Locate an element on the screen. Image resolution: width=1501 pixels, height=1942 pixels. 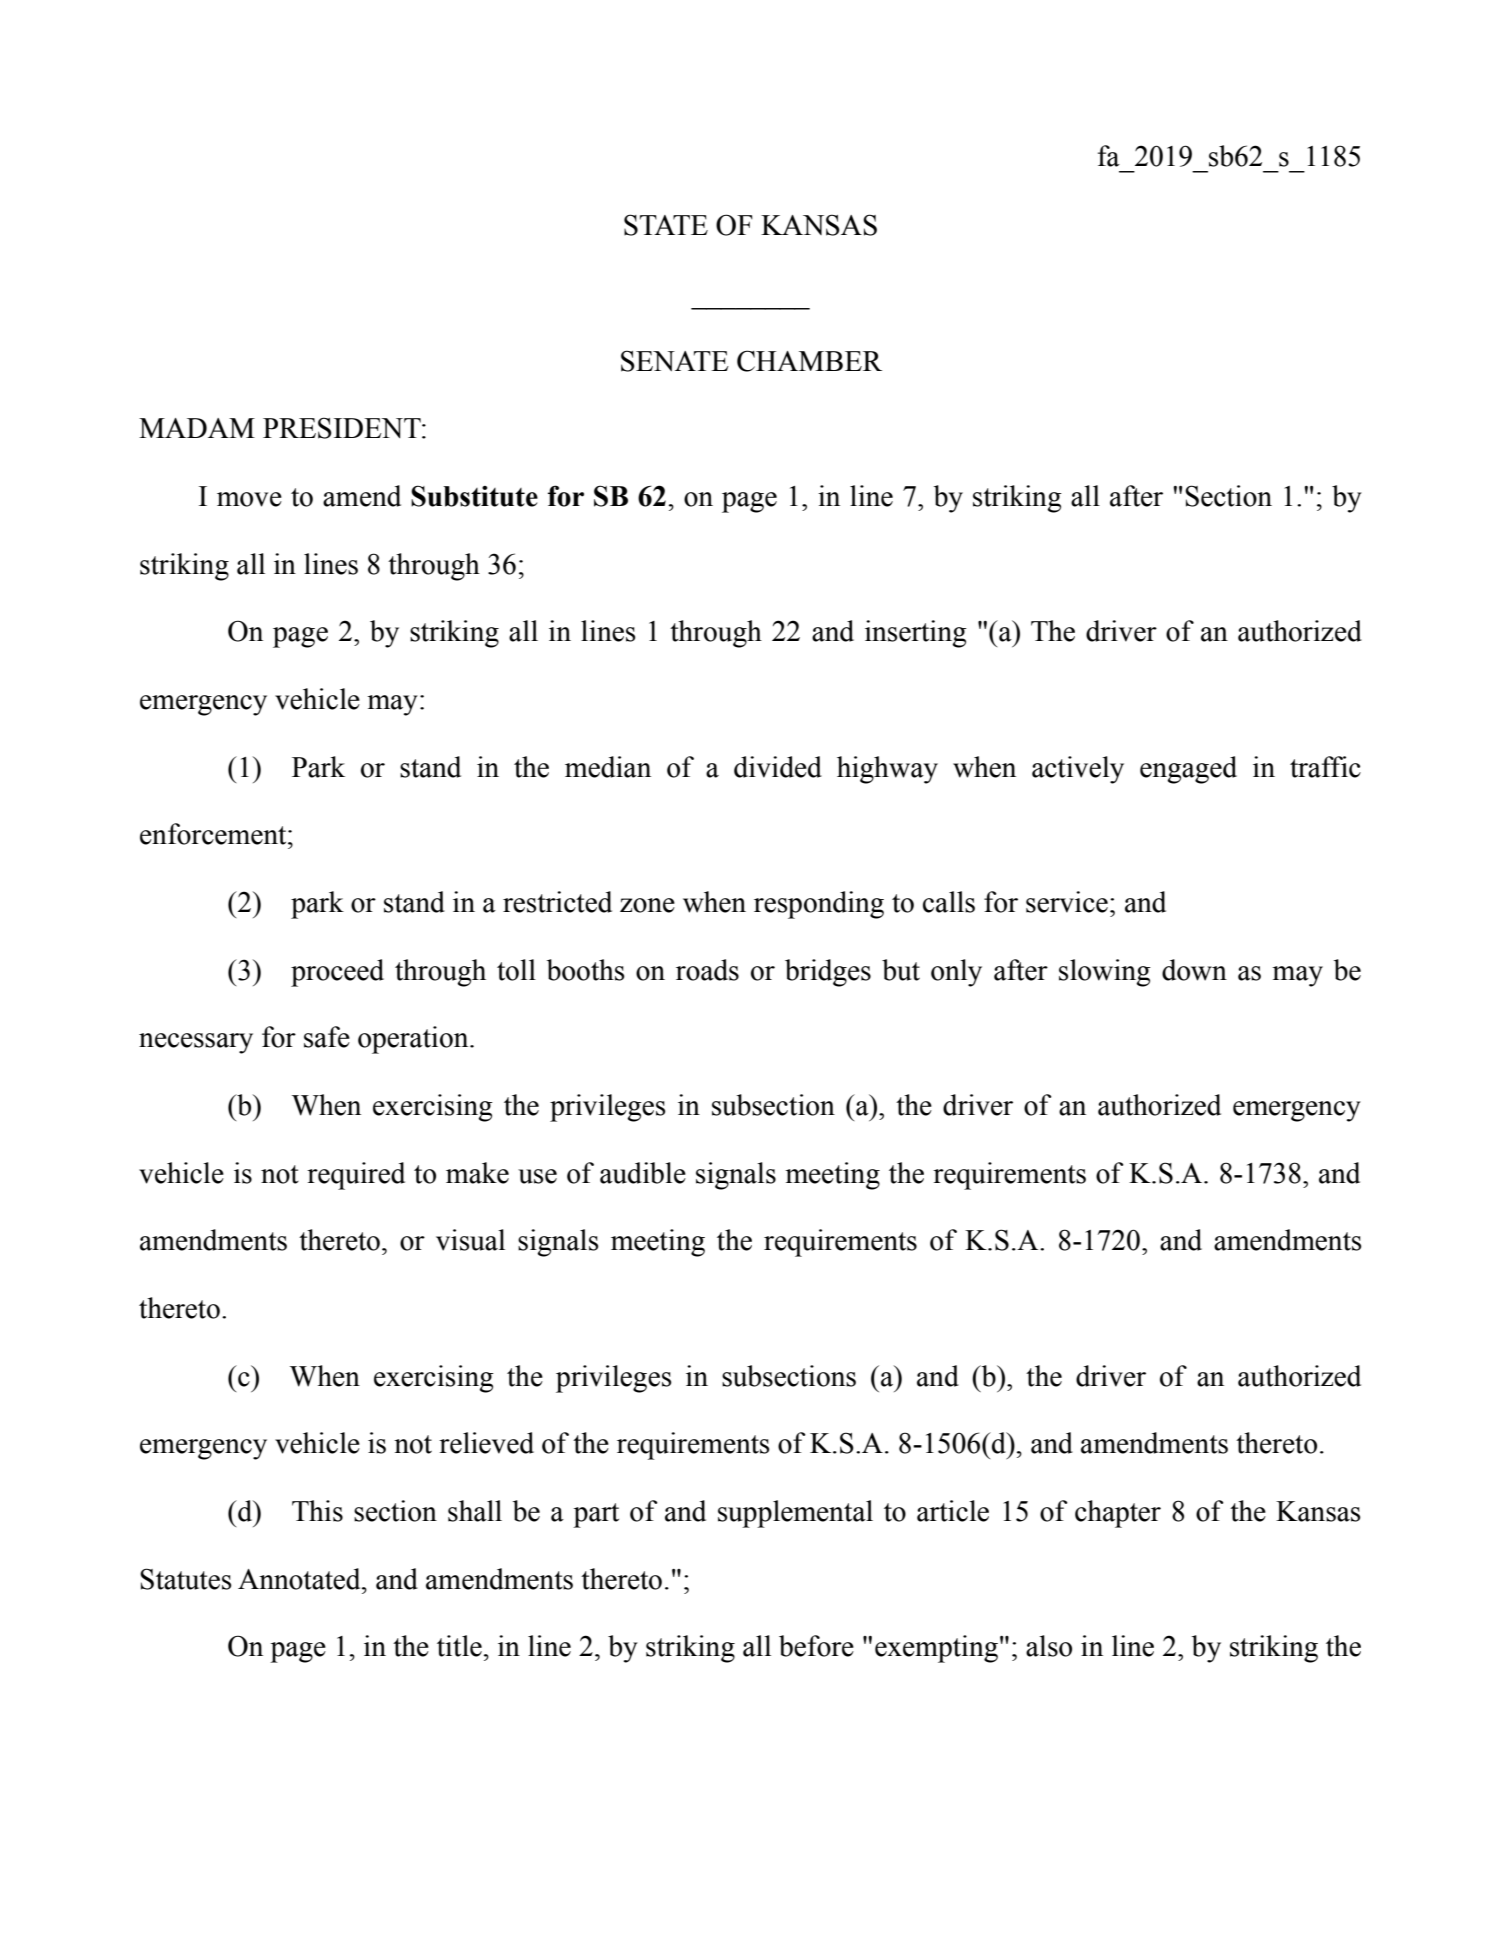
audible is located at coordinates (643, 1173).
